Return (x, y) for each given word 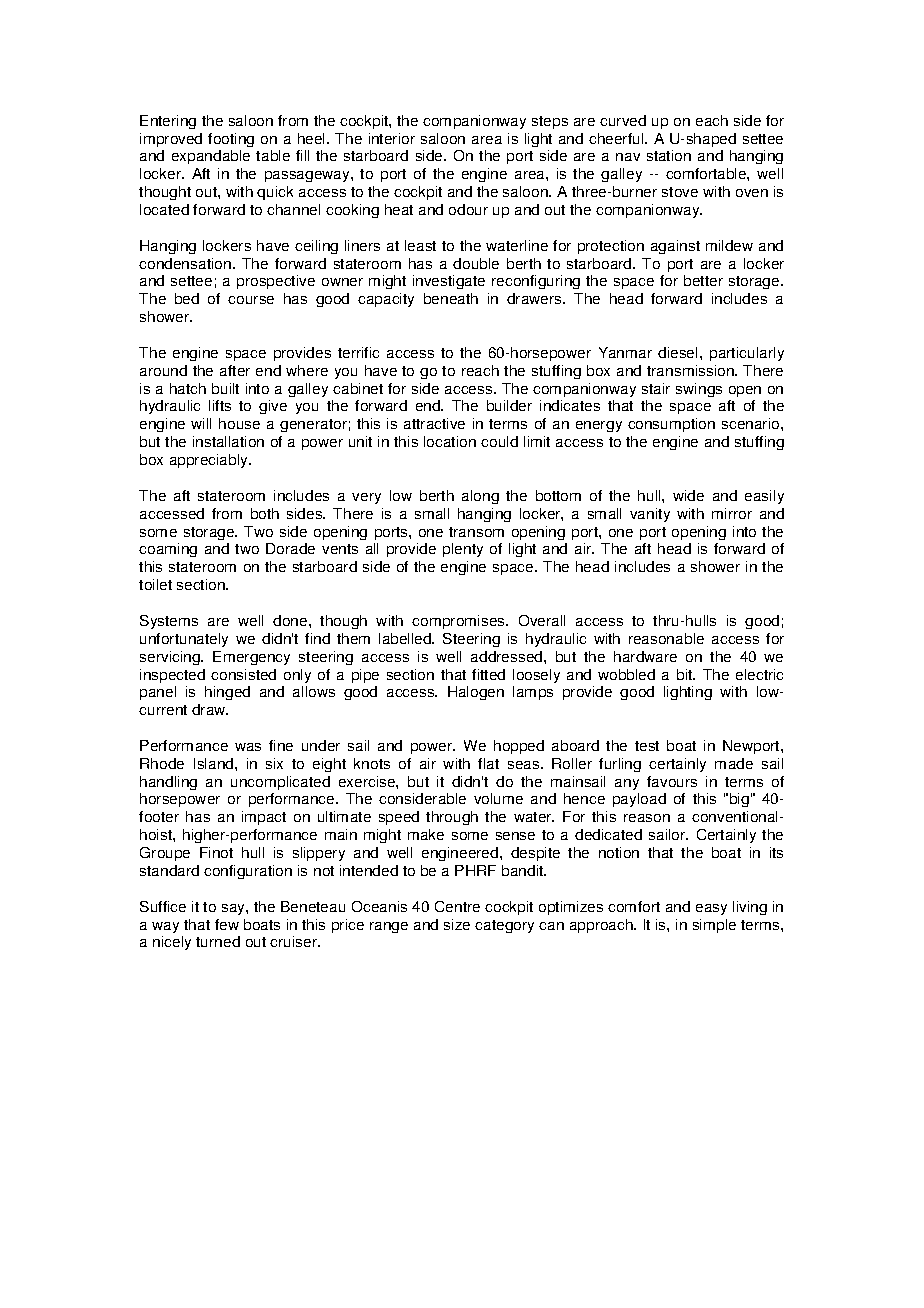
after (235, 370)
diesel (677, 352)
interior (392, 138)
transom (476, 532)
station (669, 155)
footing (231, 140)
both (265, 513)
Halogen (476, 693)
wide (688, 495)
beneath (451, 298)
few (227, 924)
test (647, 746)
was (248, 747)
